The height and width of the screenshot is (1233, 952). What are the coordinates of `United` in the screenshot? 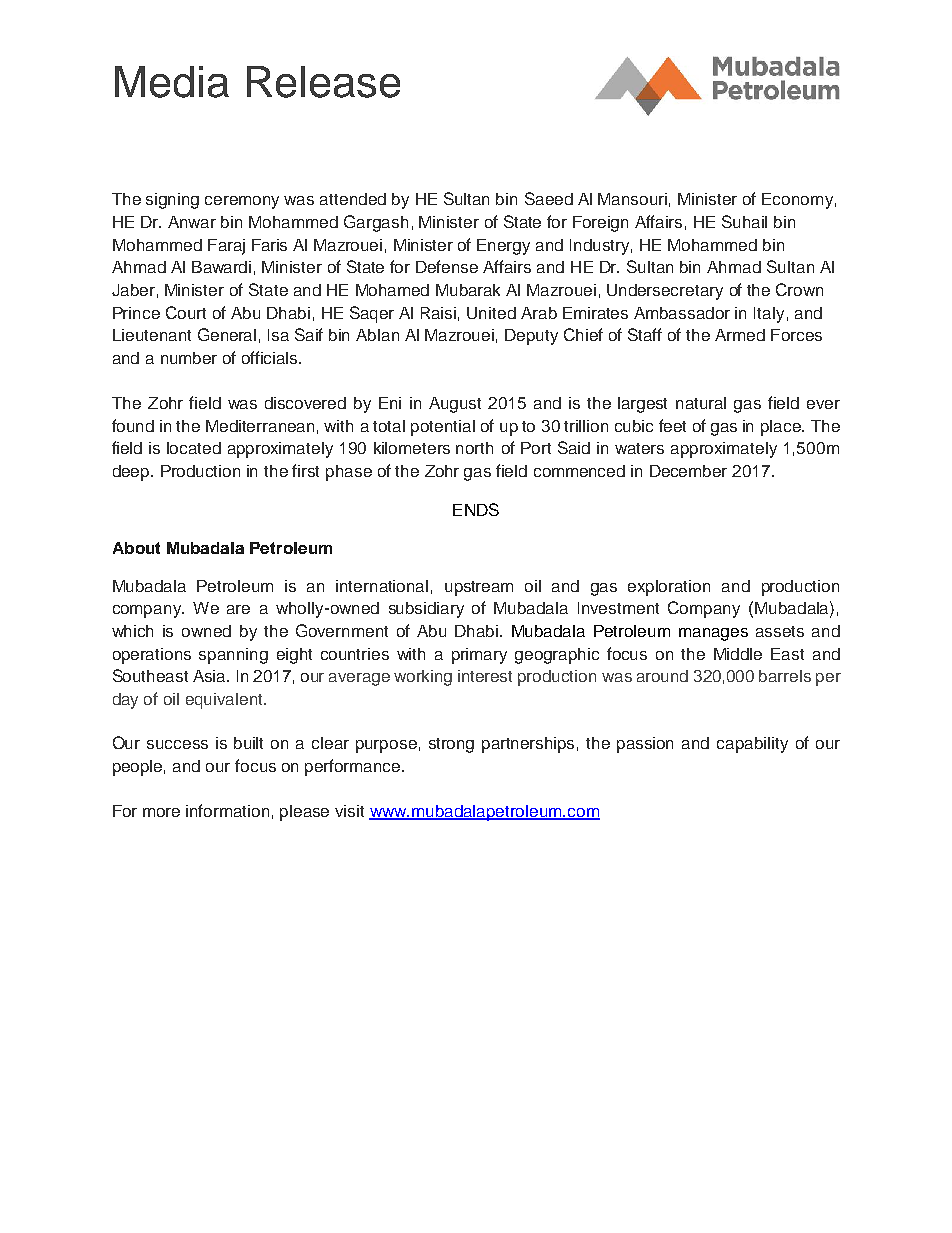 It's located at (491, 313).
